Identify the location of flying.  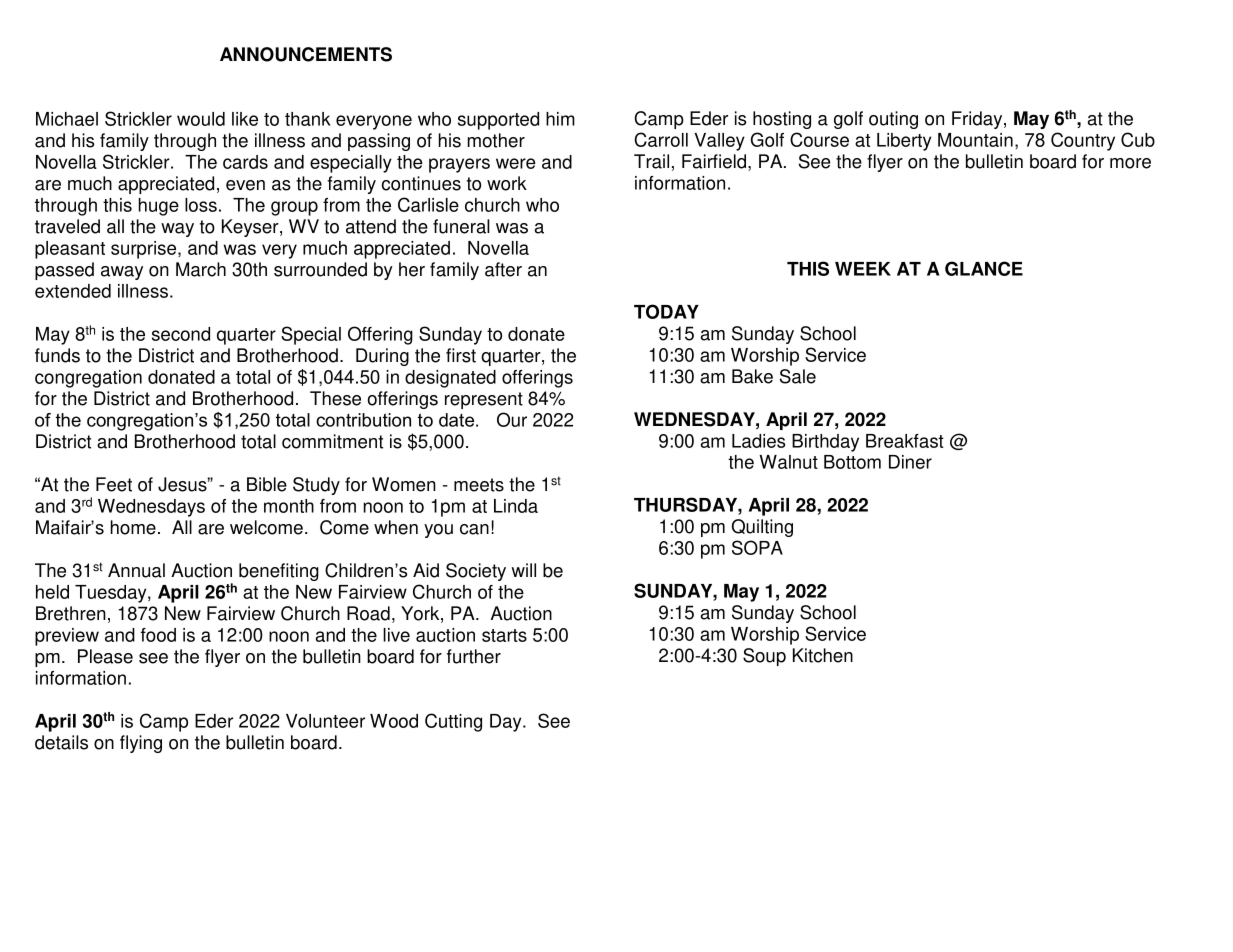
(141, 744).
